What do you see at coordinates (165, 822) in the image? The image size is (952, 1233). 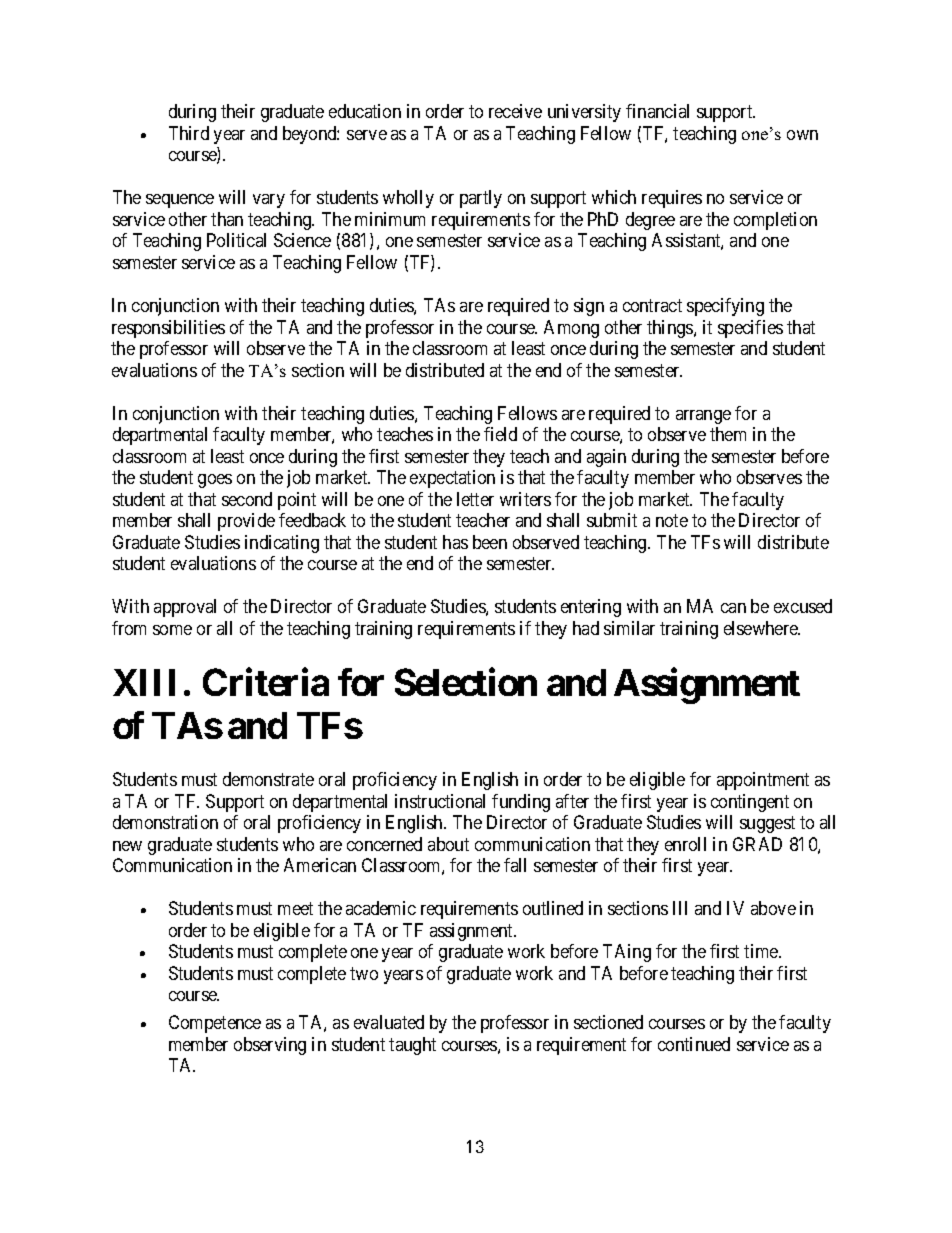 I see `demonstration` at bounding box center [165, 822].
